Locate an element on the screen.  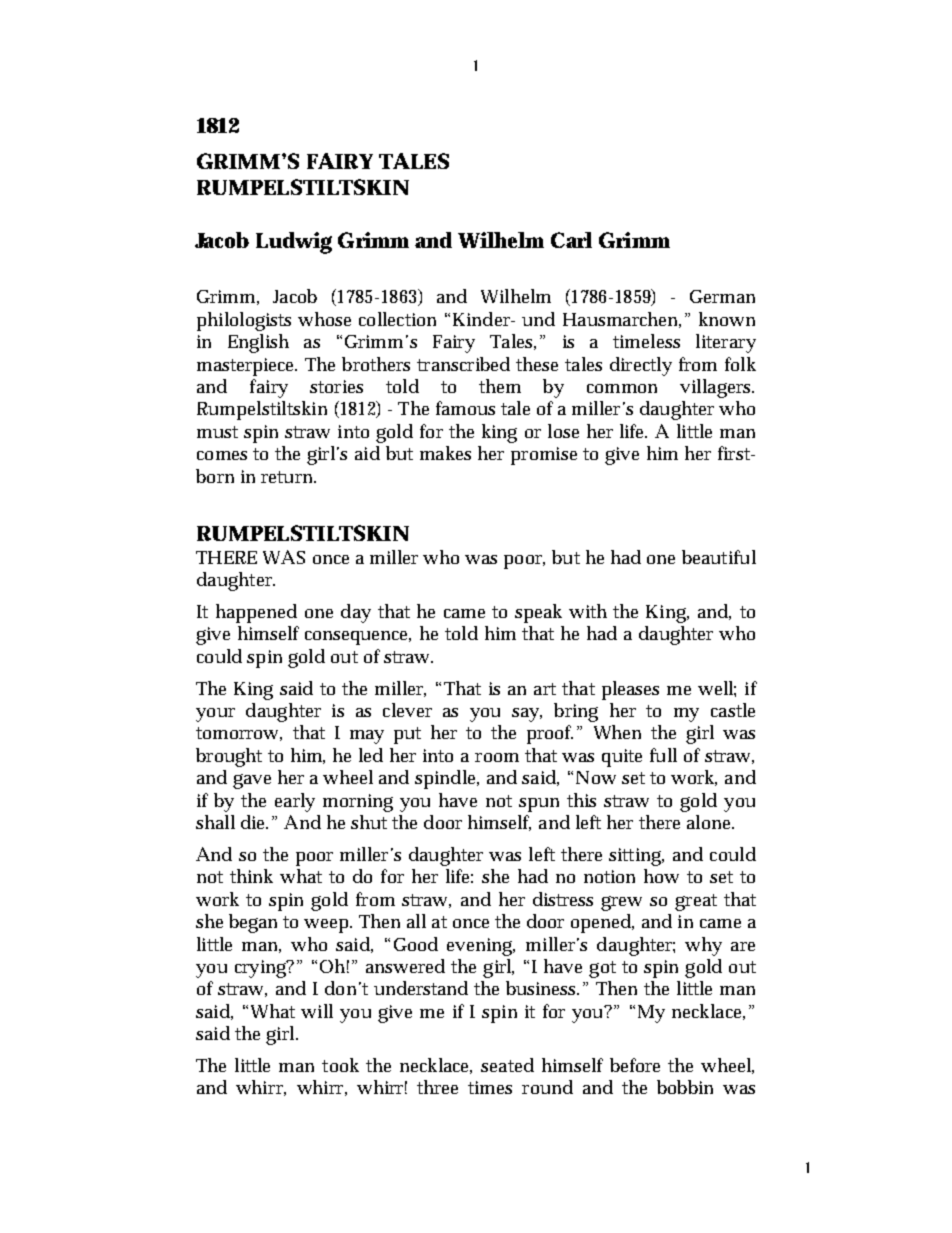
beautiful is located at coordinates (719, 557).
